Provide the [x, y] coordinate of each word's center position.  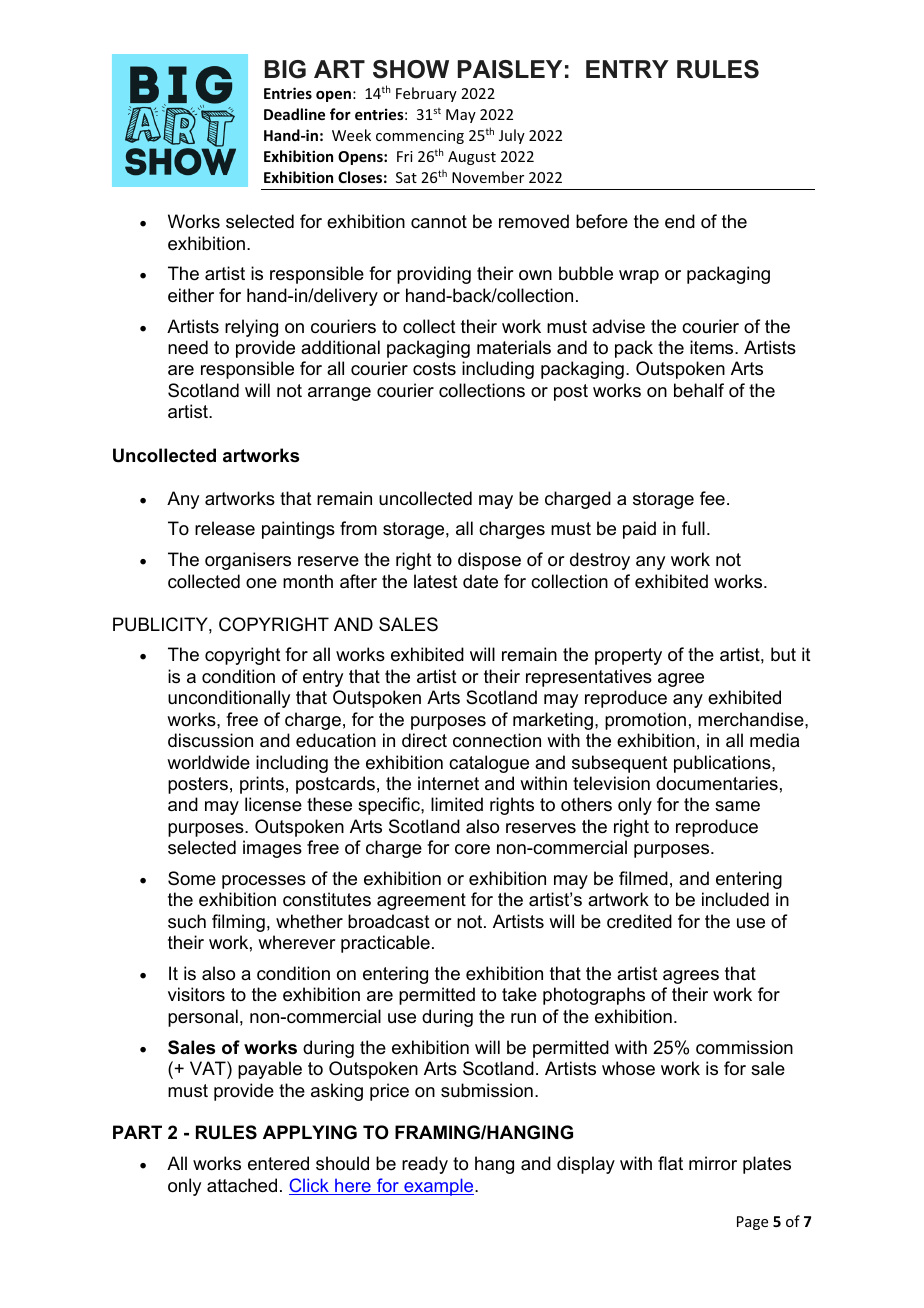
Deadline [294, 114]
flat [670, 1163]
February [426, 94]
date [480, 581]
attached [242, 1185]
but [783, 654]
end [680, 221]
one [261, 583]
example [439, 1187]
